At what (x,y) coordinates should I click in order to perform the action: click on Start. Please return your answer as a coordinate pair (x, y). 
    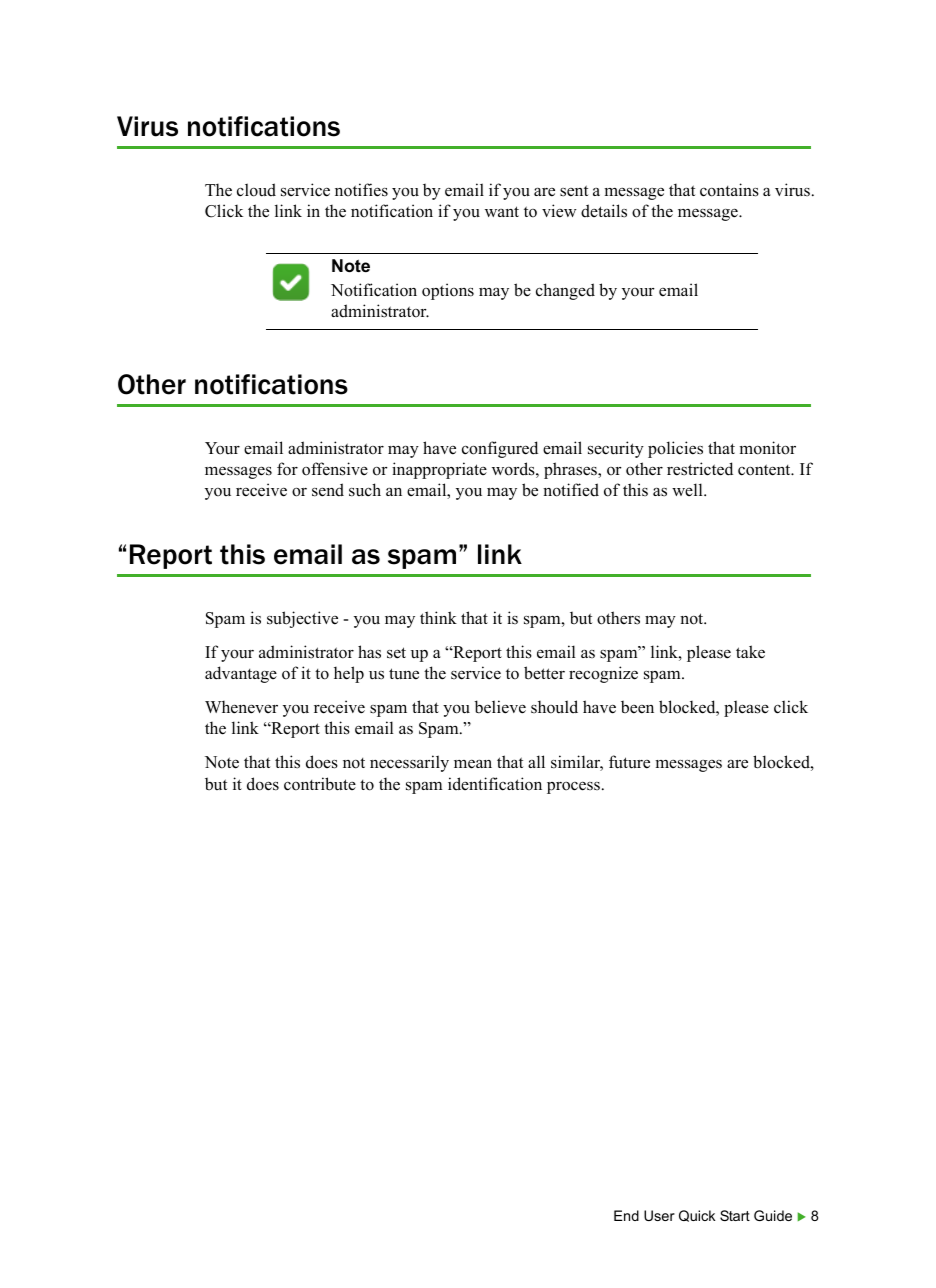
    Looking at the image, I should click on (735, 1215).
